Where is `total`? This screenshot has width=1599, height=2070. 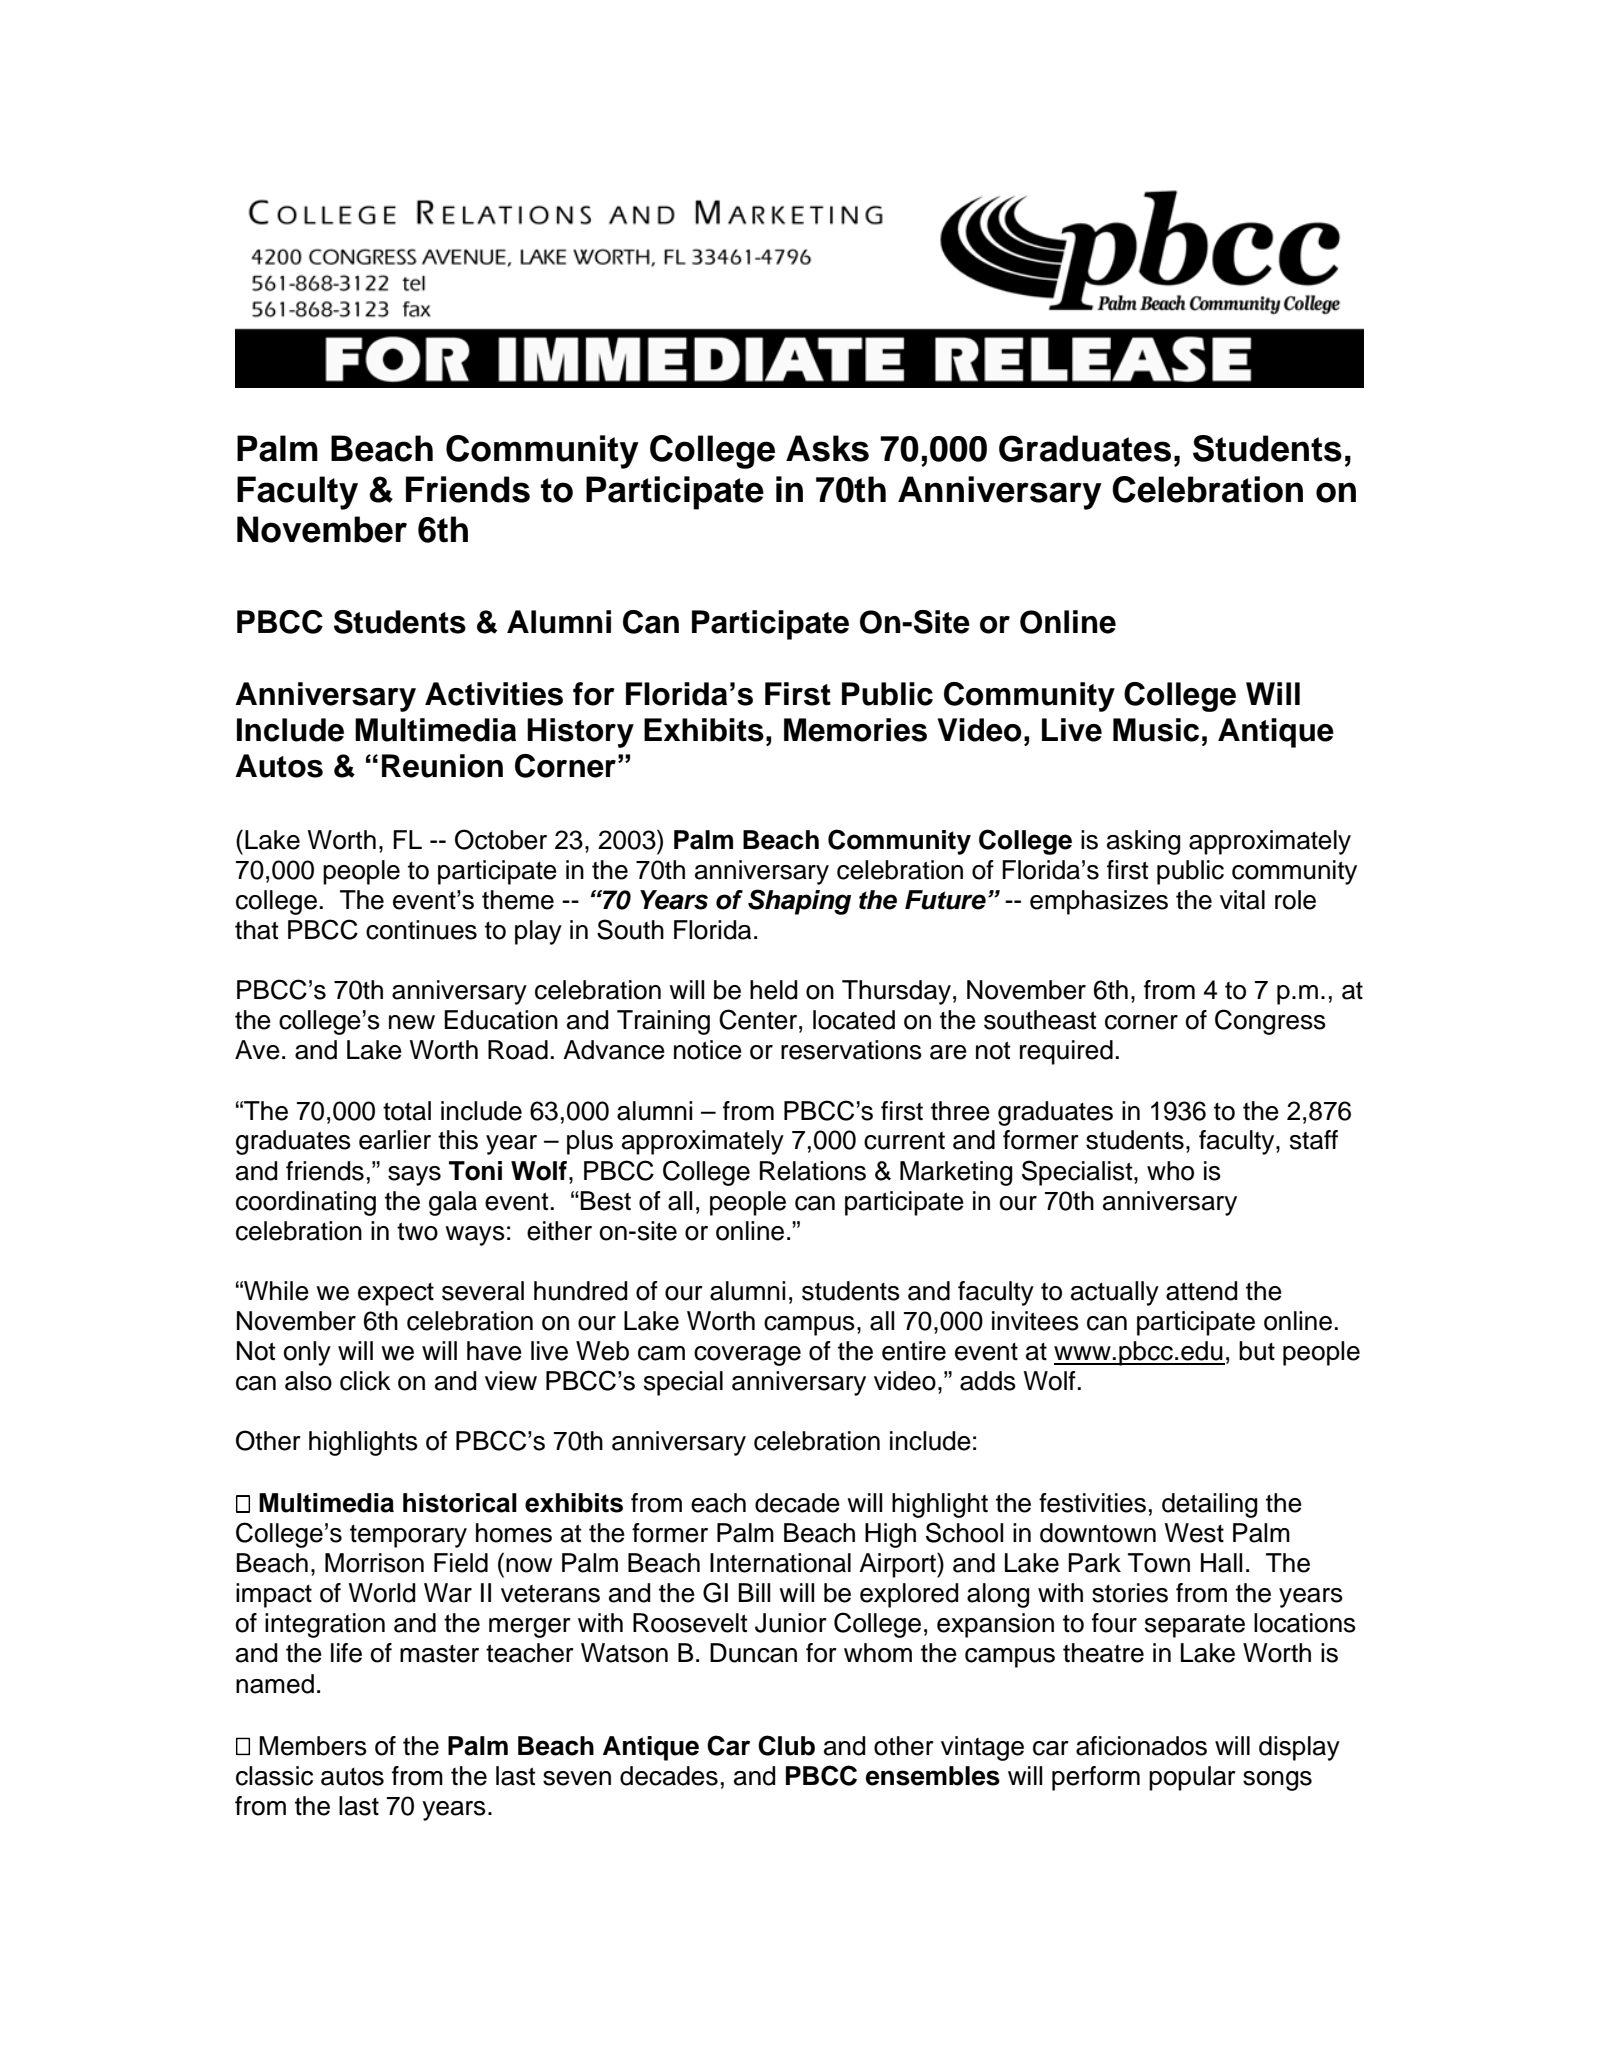
total is located at coordinates (407, 1111).
